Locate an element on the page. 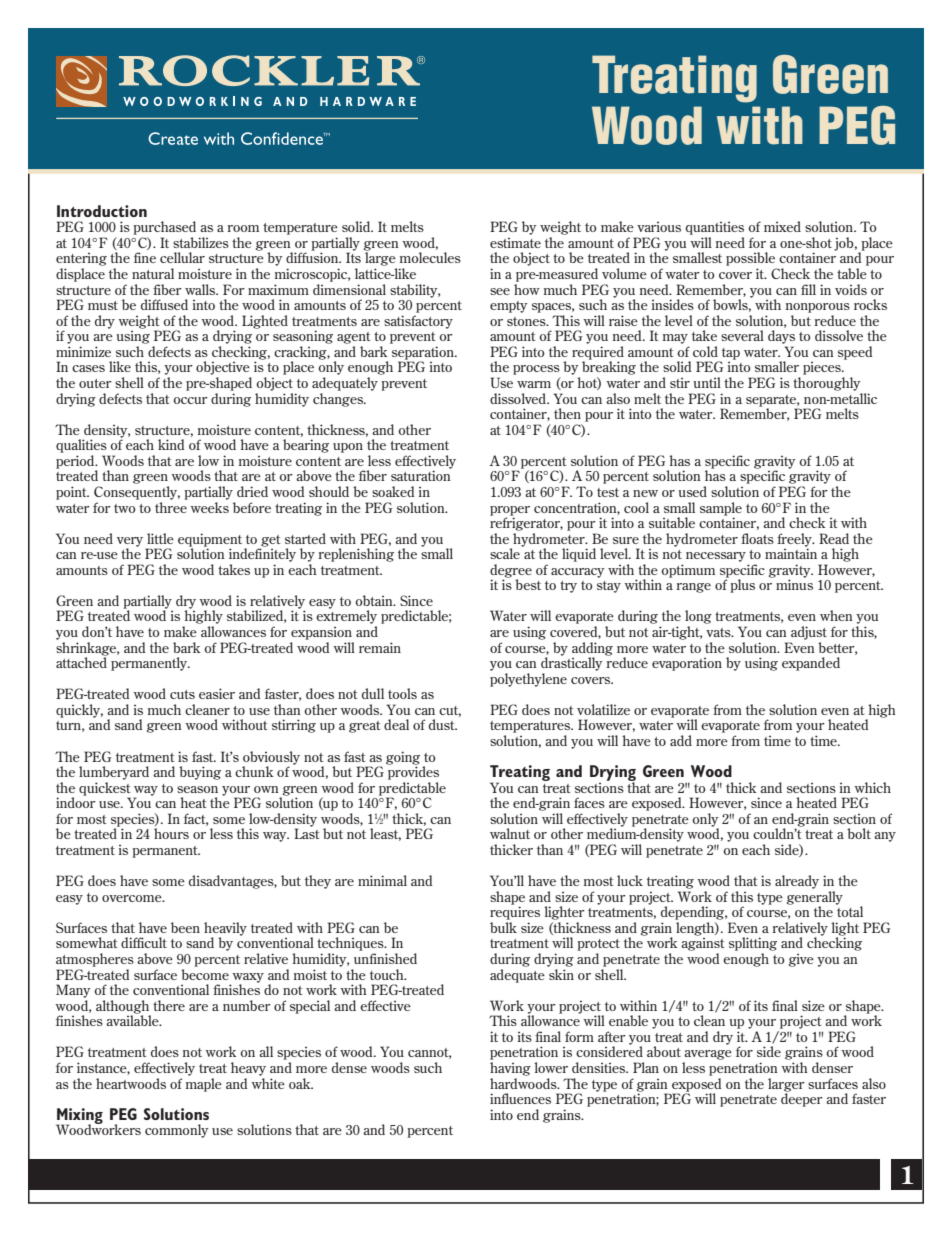 This page has width=952, height=1233. cuts is located at coordinates (182, 694).
